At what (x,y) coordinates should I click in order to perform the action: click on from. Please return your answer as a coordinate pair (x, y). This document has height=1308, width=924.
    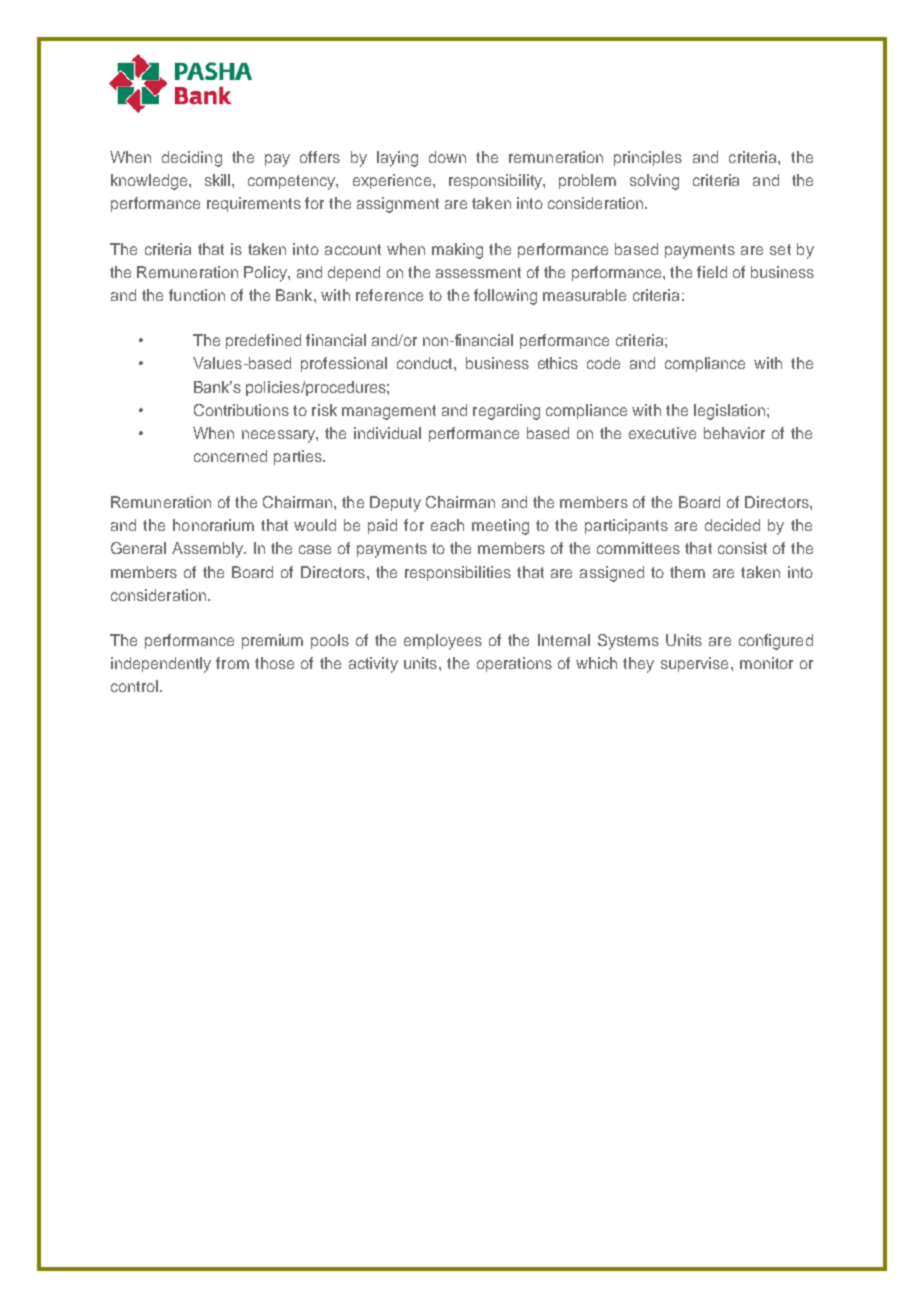
    Looking at the image, I should click on (232, 663).
